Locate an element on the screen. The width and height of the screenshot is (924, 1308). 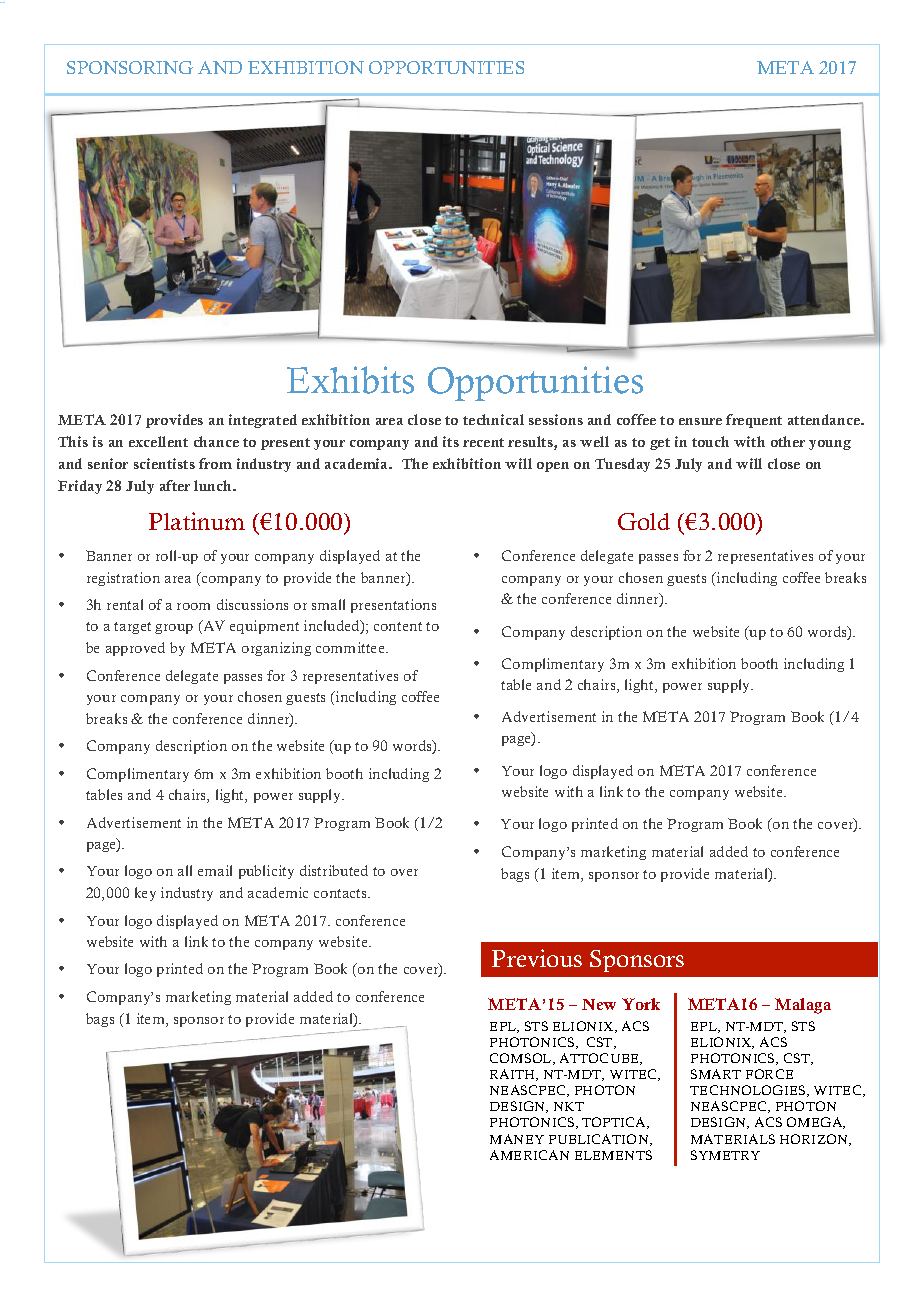
Malaga is located at coordinates (803, 1006).
